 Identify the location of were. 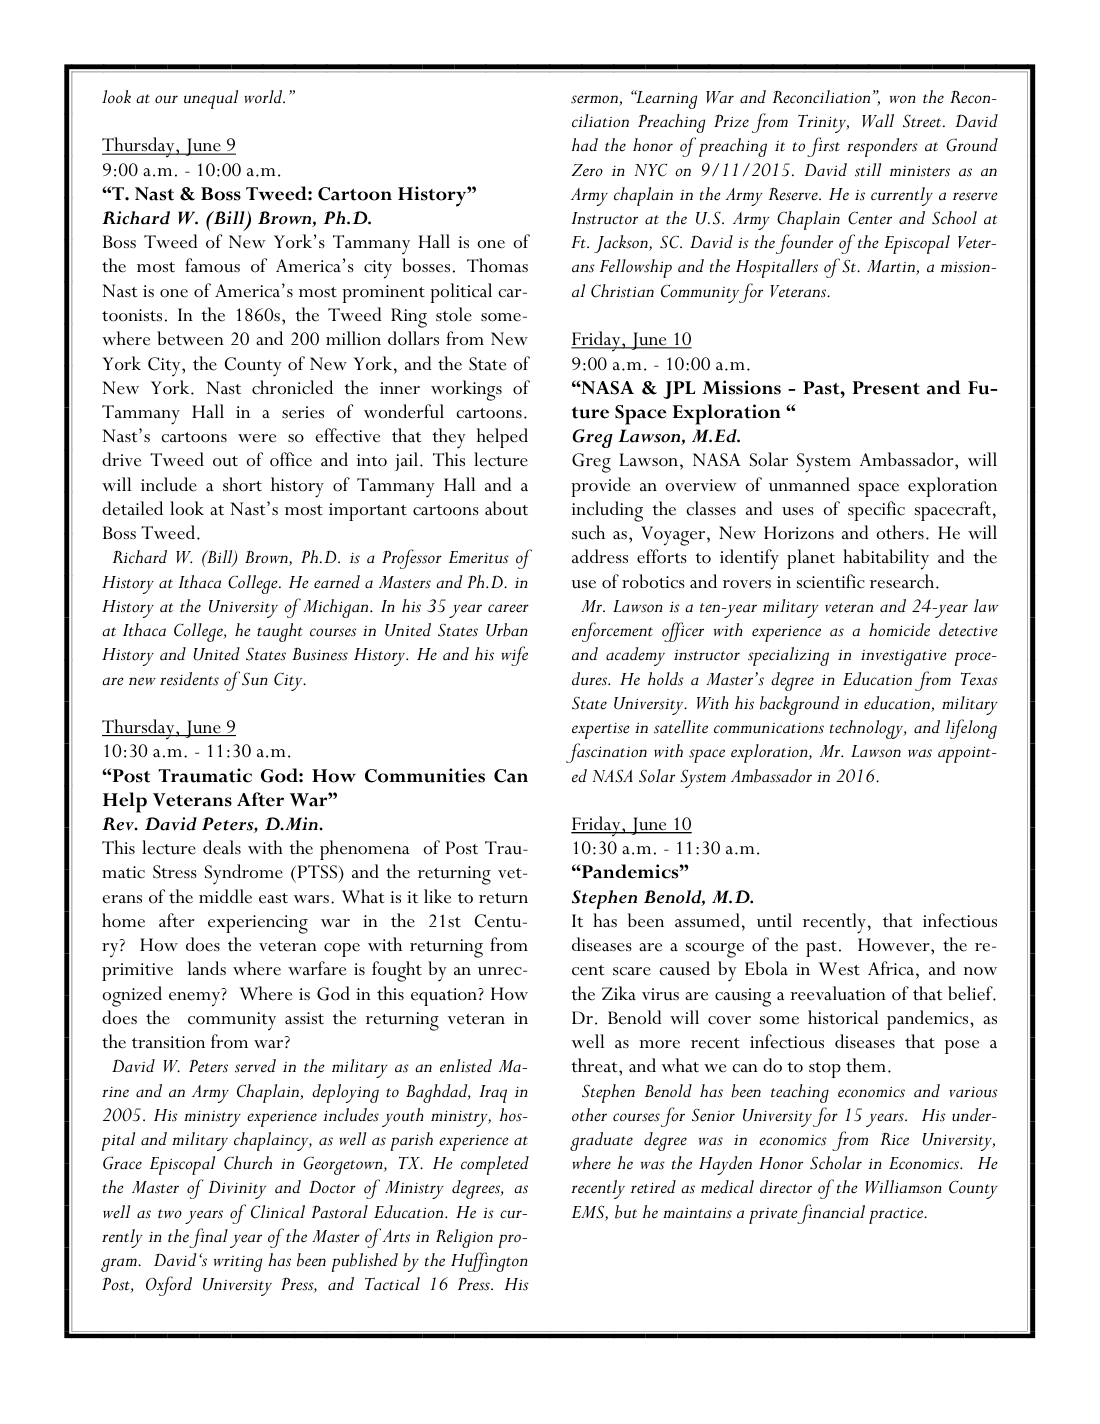
(257, 438).
